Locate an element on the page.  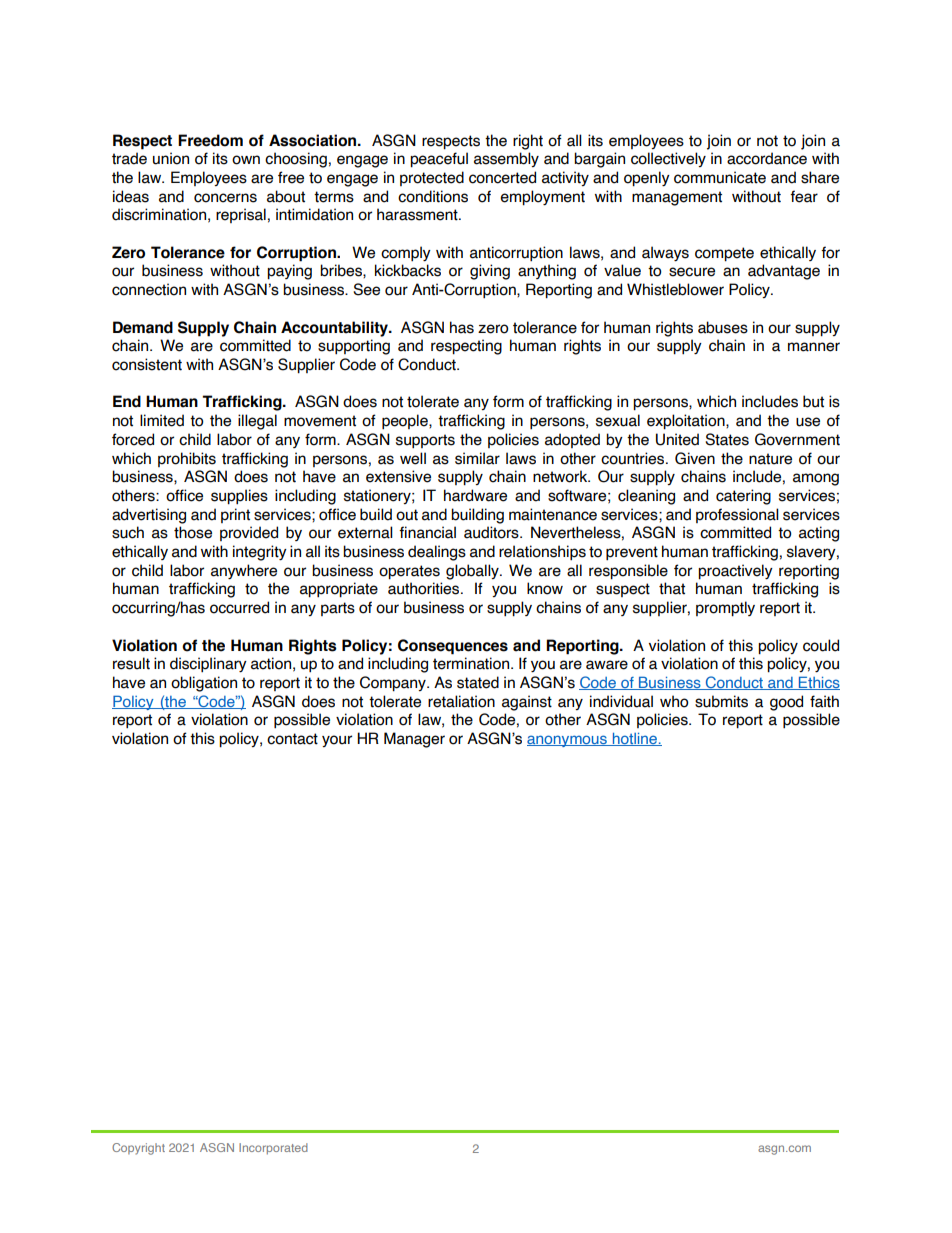
hardware is located at coordinates (475, 495).
